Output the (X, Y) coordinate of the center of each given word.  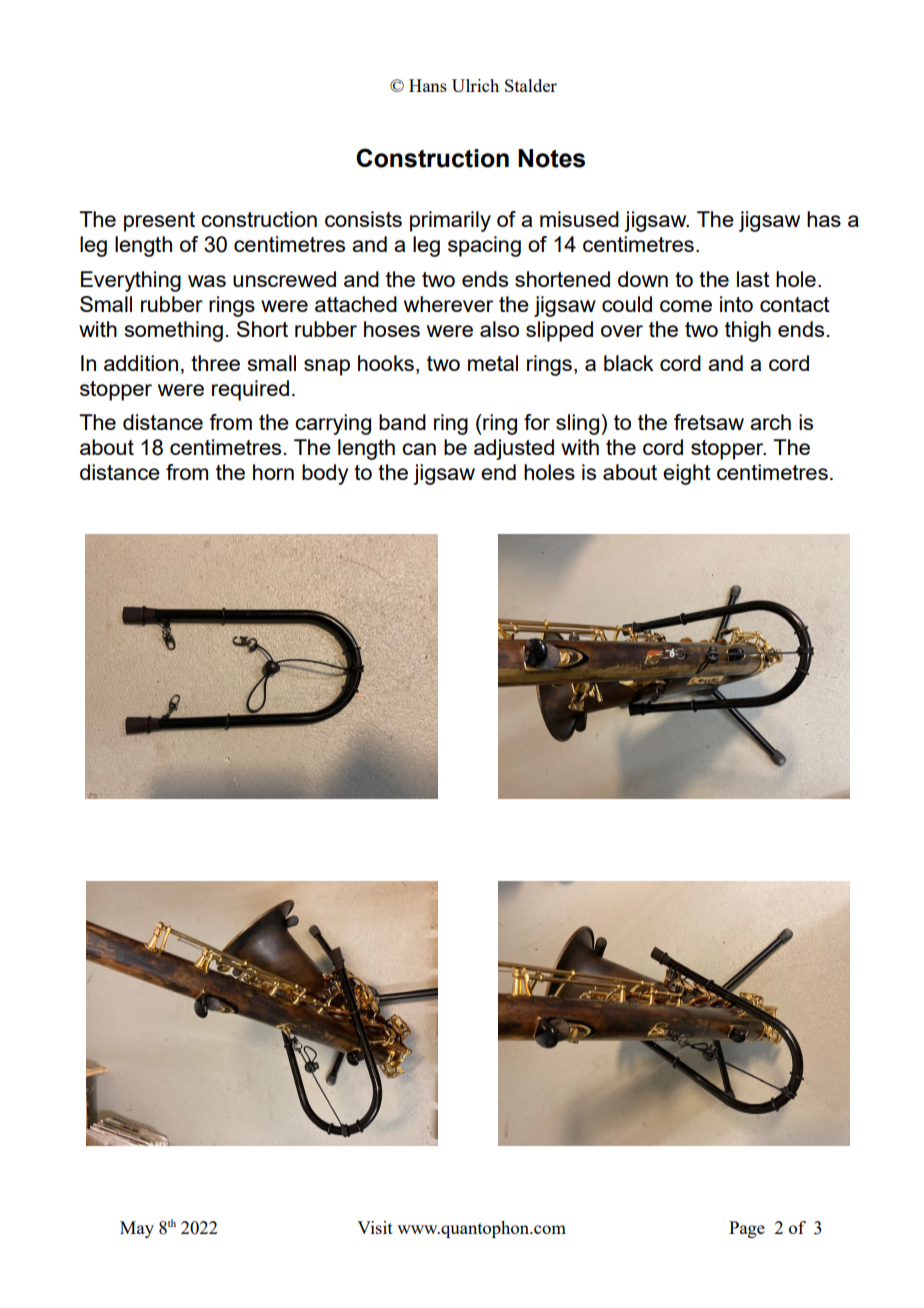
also (499, 329)
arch (770, 422)
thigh (748, 331)
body (325, 474)
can (419, 449)
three (215, 363)
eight (687, 474)
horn (273, 472)
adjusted (514, 449)
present (159, 222)
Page (747, 1229)
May (137, 1229)
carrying (333, 424)
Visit (375, 1227)
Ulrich (475, 85)
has (824, 219)
